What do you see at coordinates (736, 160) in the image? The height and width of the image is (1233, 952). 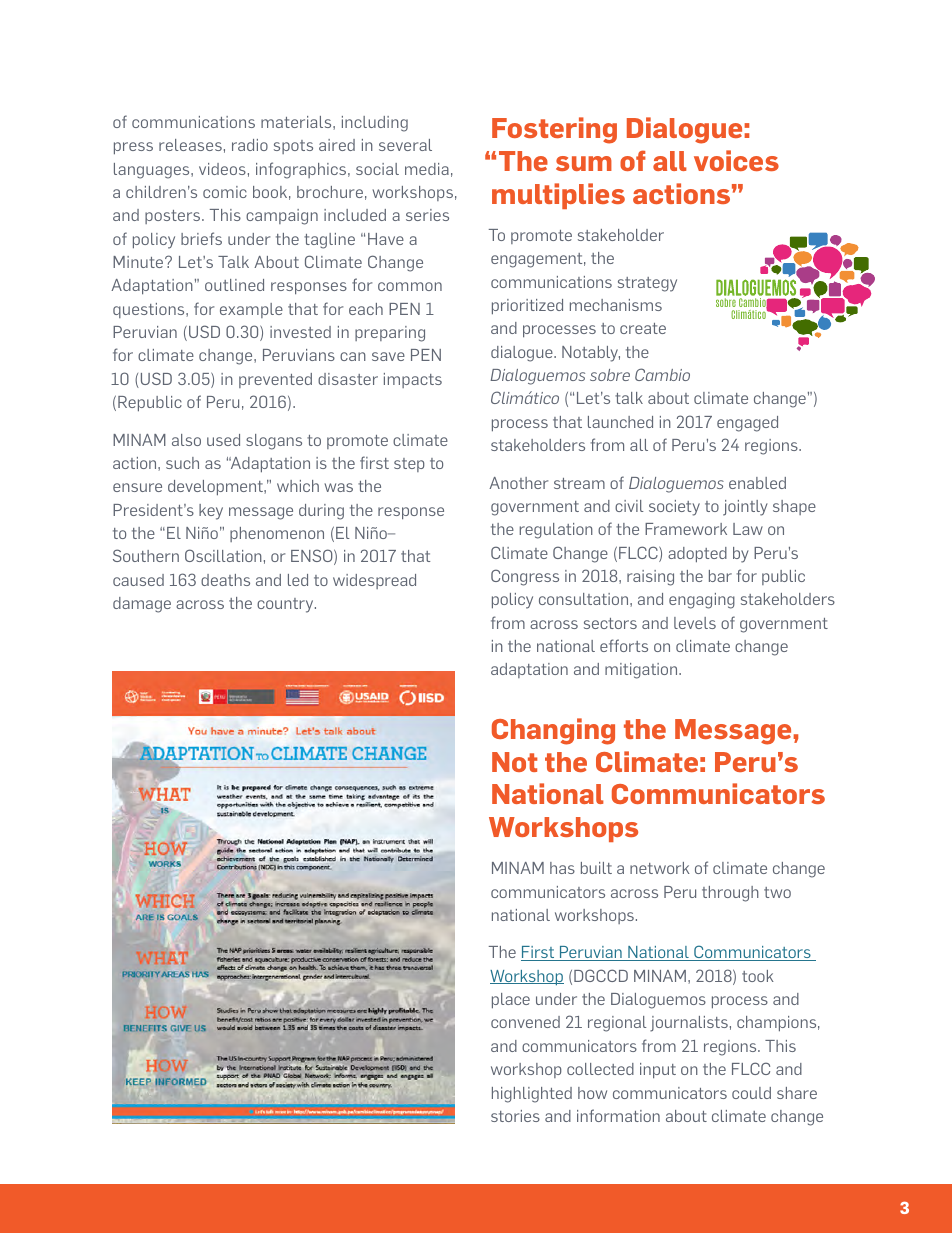 I see `voices` at bounding box center [736, 160].
